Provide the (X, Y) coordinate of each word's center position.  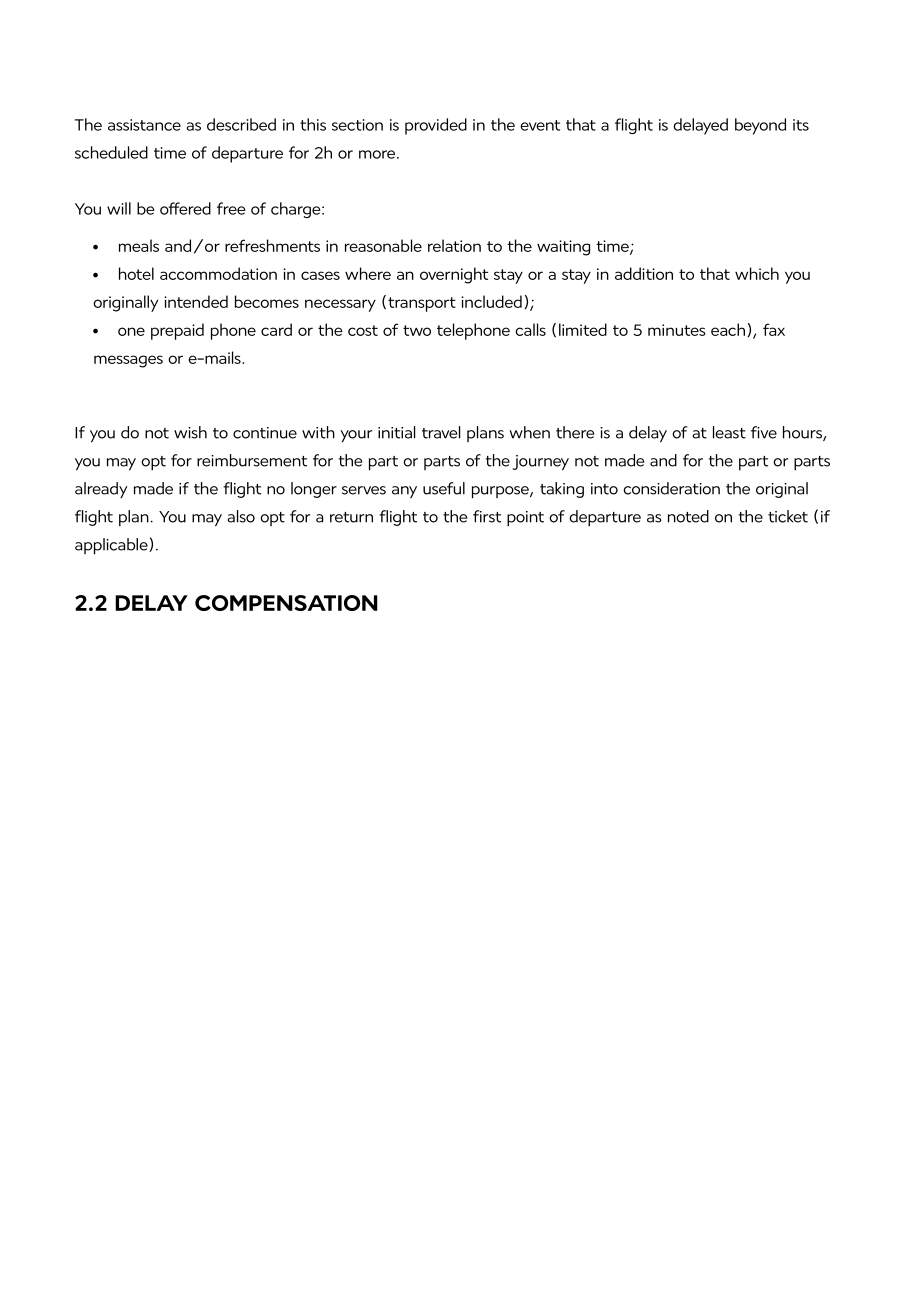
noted (688, 516)
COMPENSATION (286, 603)
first (487, 516)
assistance (144, 125)
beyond (760, 126)
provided (436, 126)
